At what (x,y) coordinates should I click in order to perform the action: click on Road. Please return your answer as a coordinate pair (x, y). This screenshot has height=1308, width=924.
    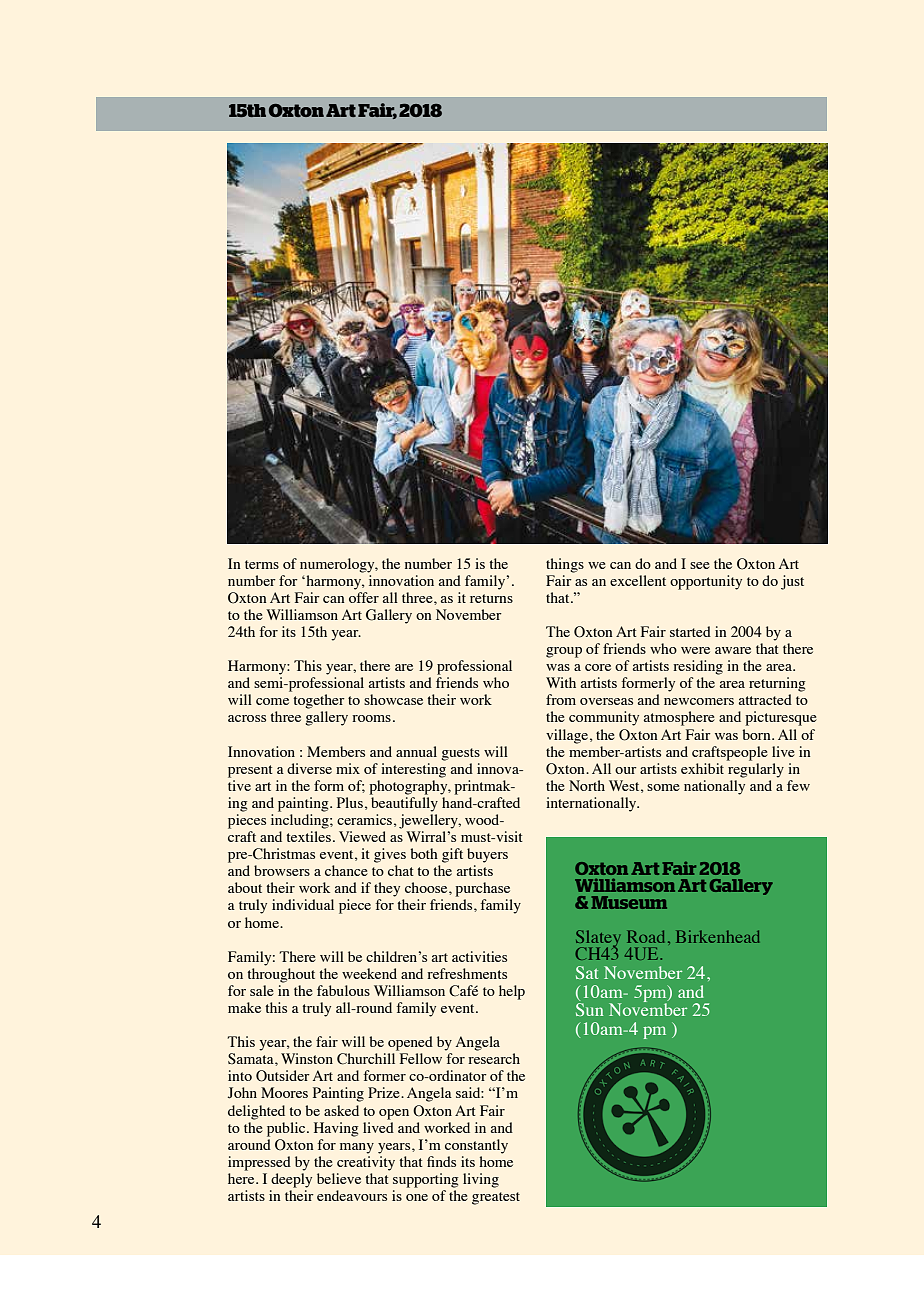
    Looking at the image, I should click on (645, 936).
